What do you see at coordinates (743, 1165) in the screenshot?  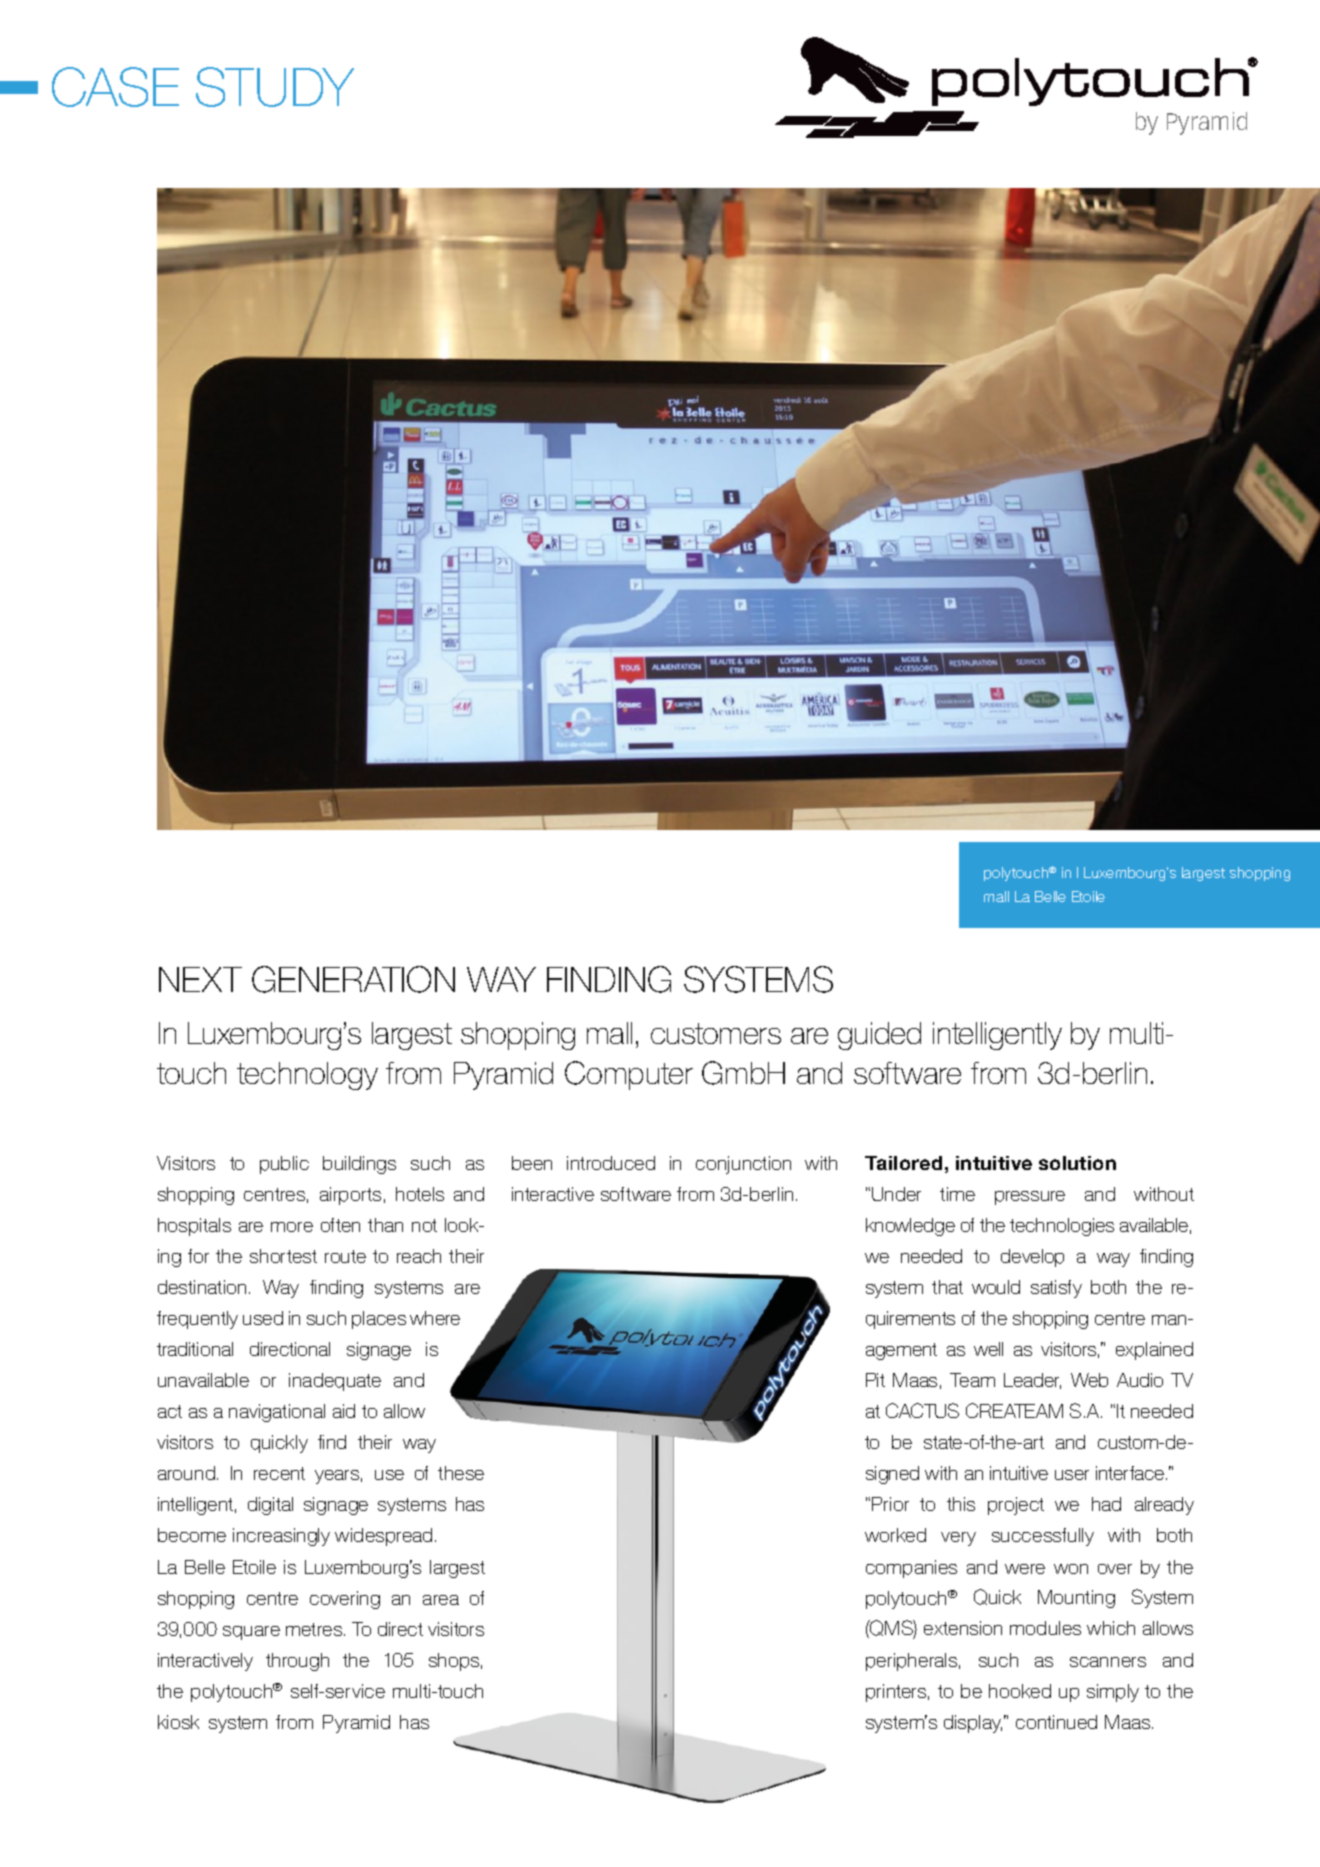 I see `conjunction` at bounding box center [743, 1165].
